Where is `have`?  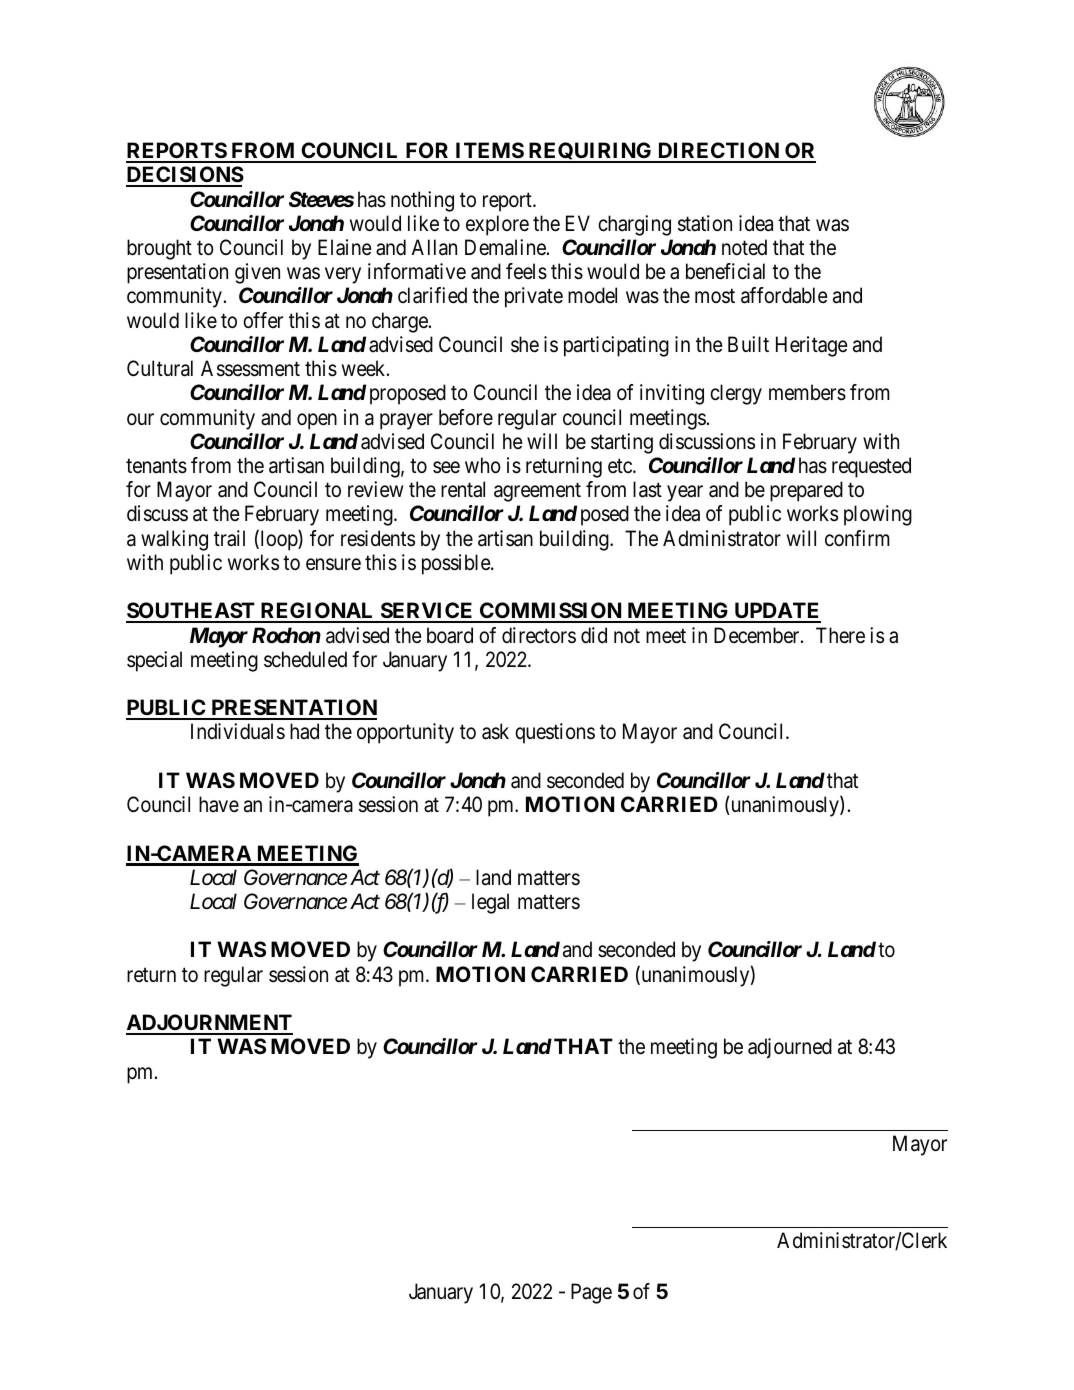 have is located at coordinates (219, 804).
